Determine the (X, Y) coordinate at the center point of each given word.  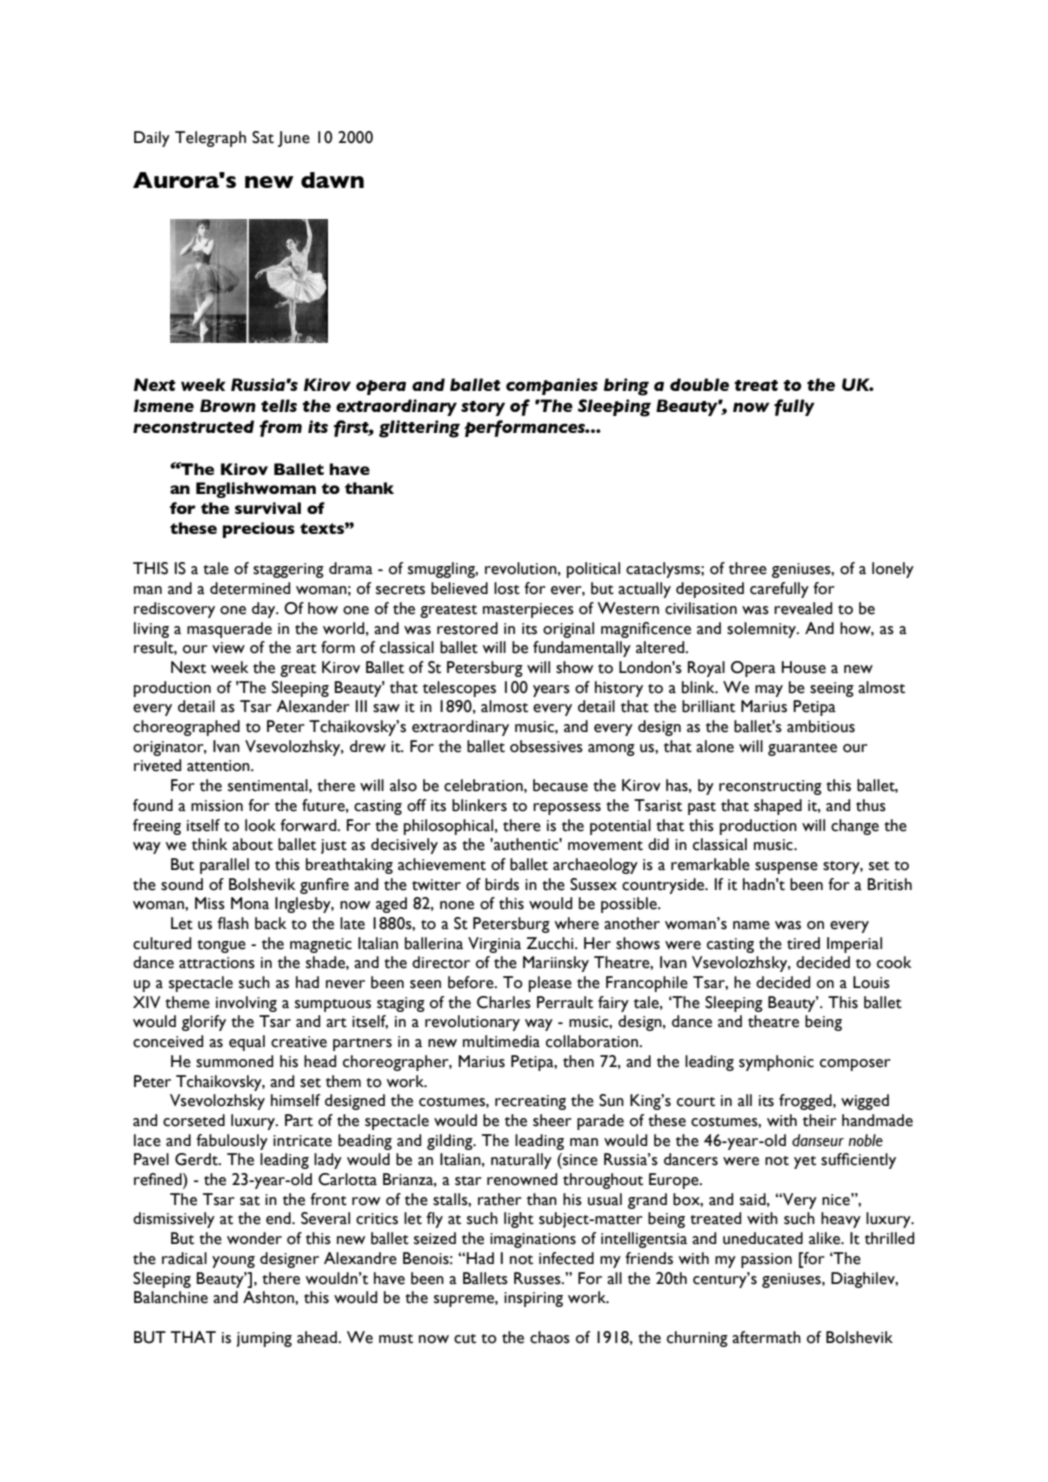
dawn (332, 180)
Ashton (269, 1297)
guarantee (802, 749)
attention (219, 766)
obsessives (546, 746)
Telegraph (210, 139)
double (699, 384)
